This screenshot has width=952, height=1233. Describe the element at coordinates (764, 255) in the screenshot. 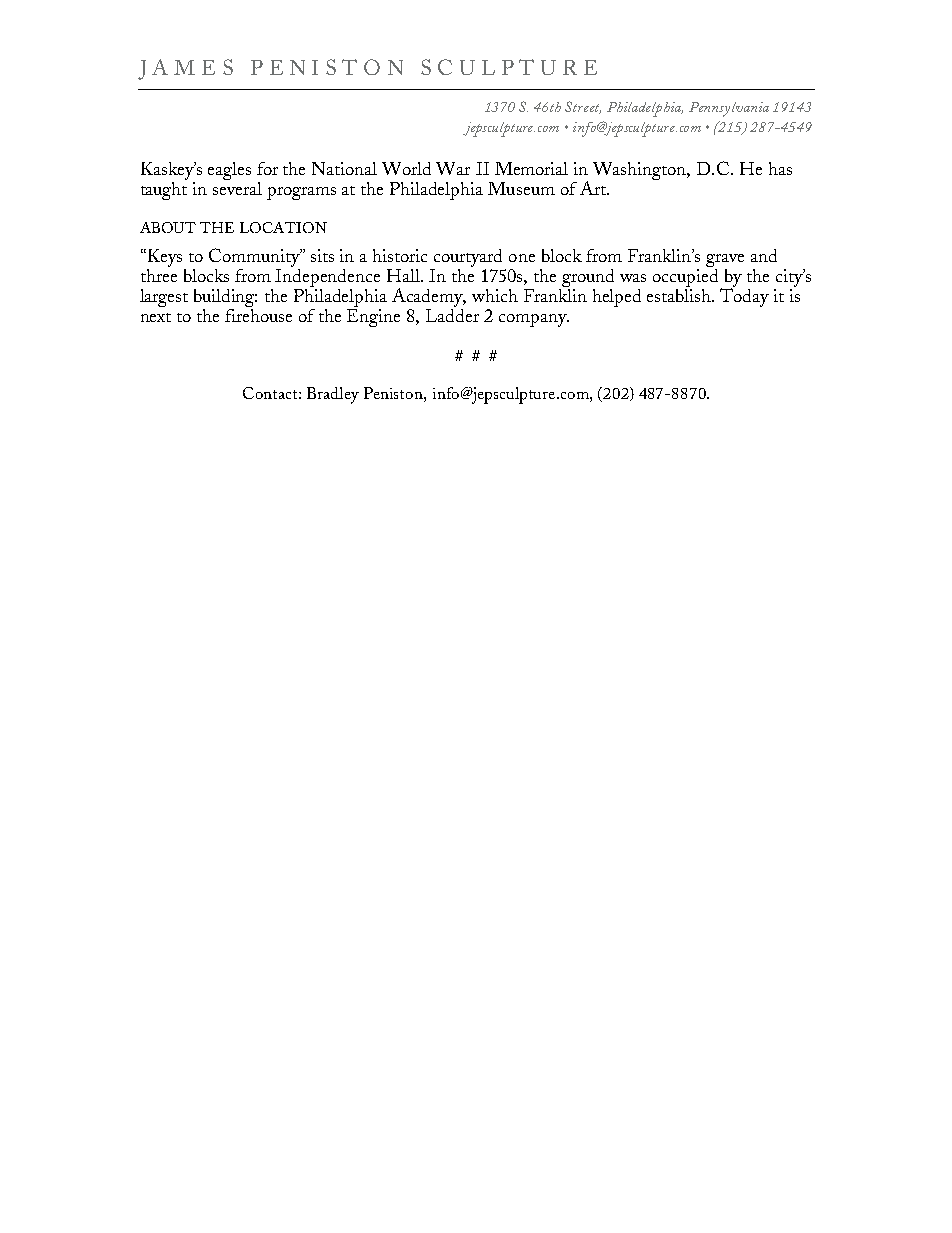

I see `and` at that location.
